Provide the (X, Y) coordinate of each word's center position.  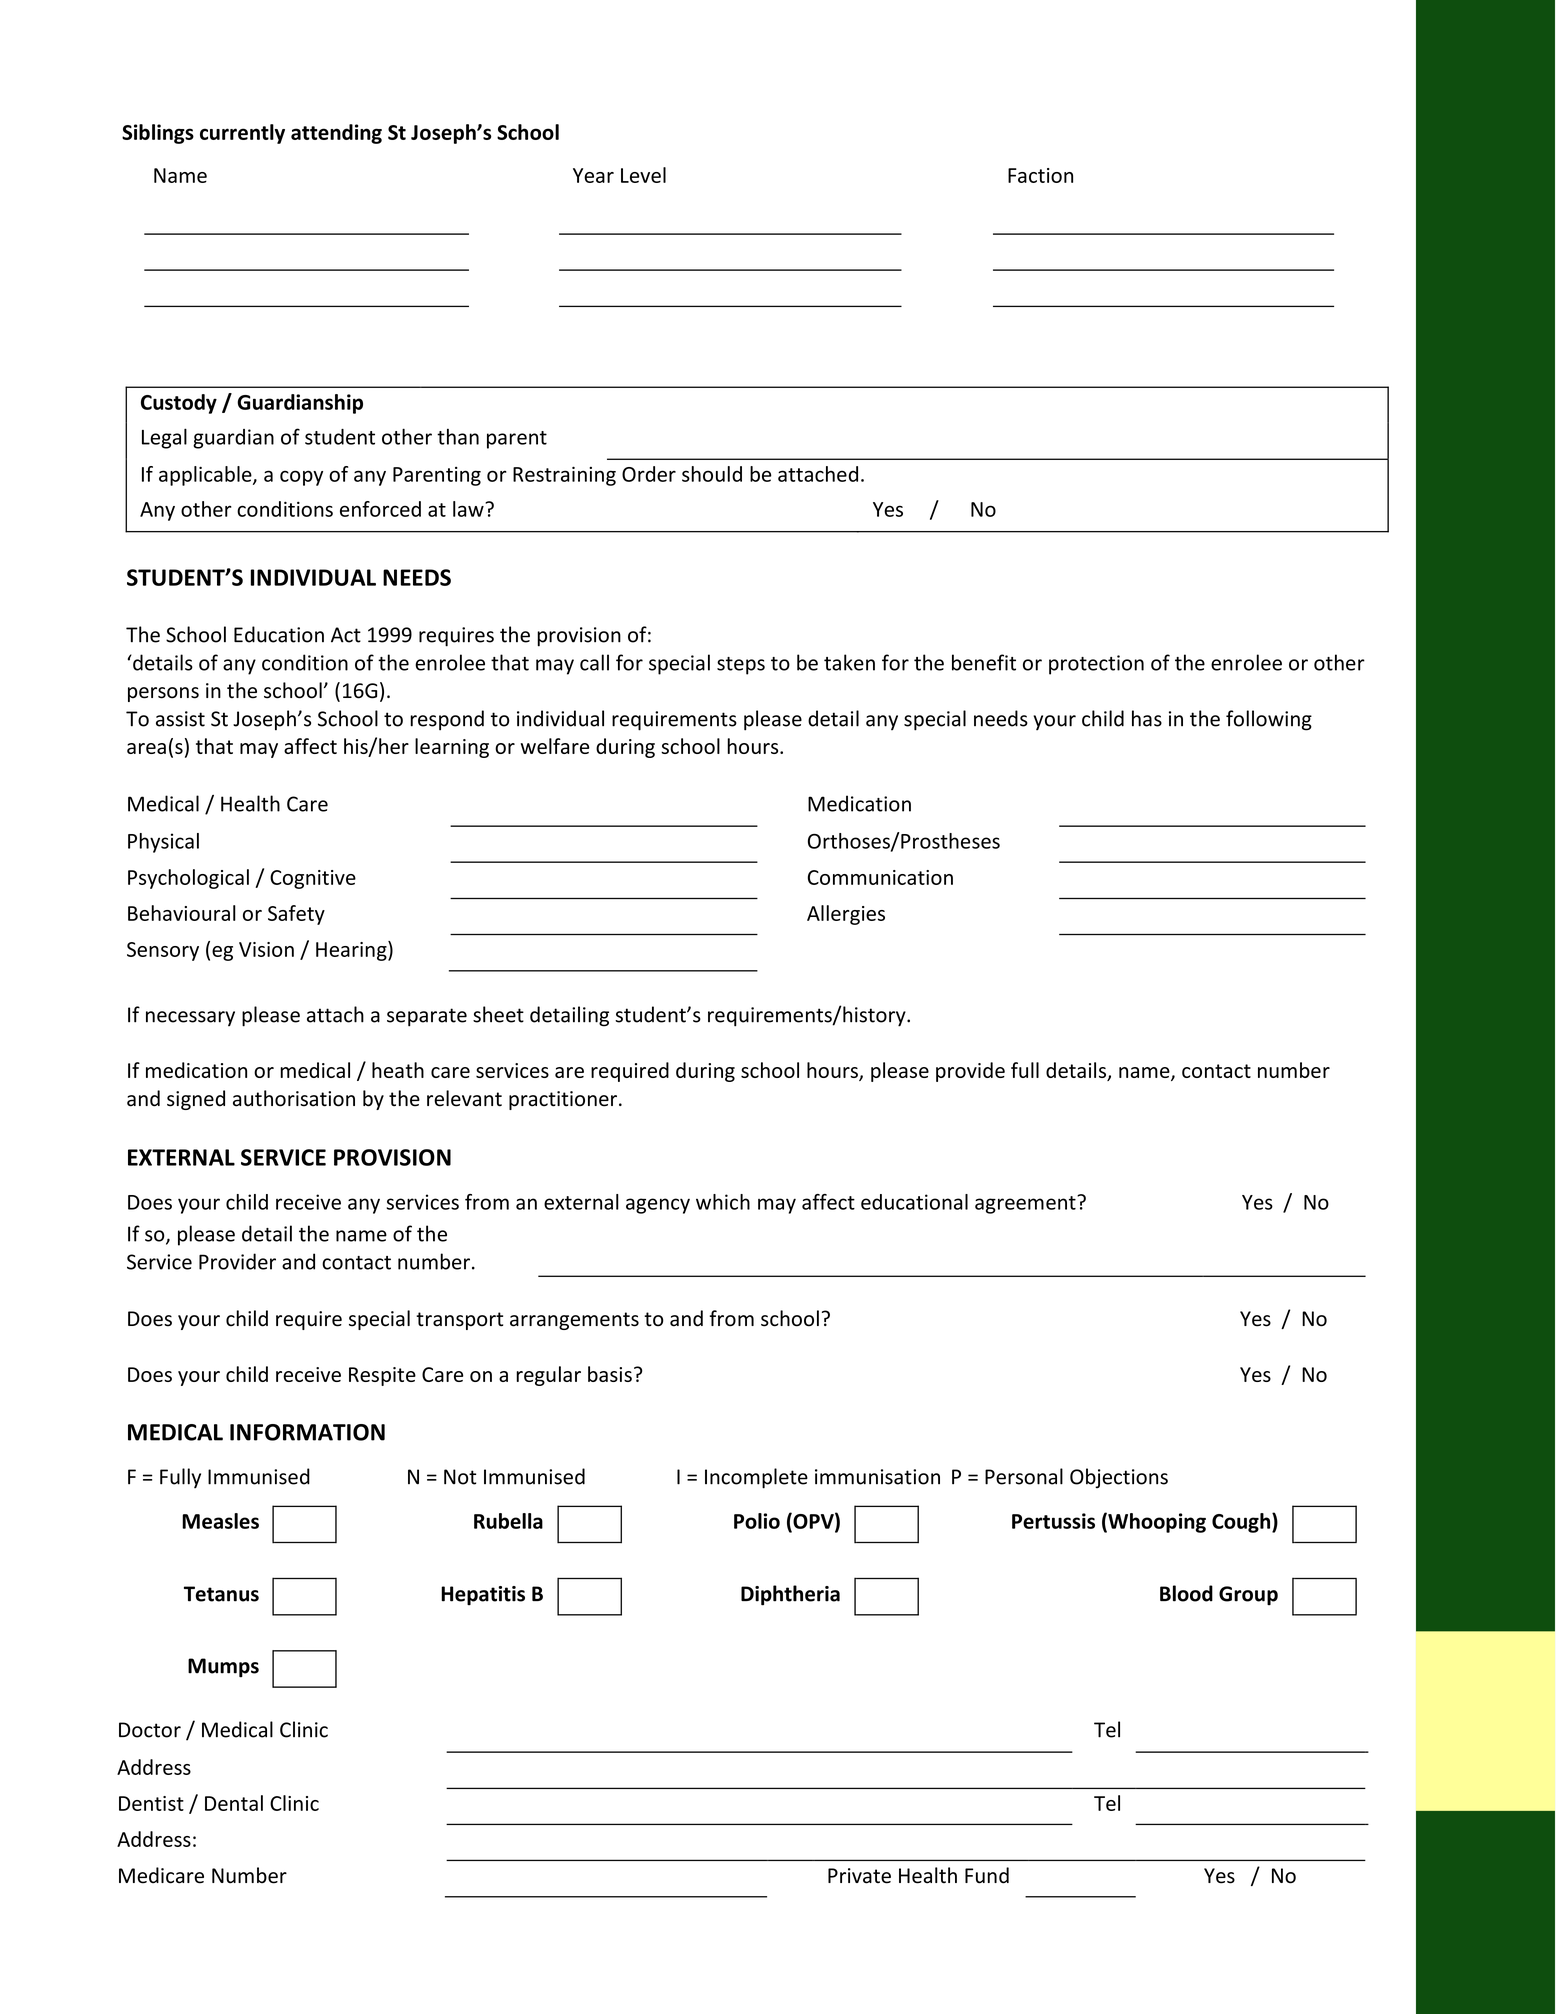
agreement (1026, 1204)
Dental (234, 1803)
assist (180, 719)
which (723, 1202)
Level (643, 175)
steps (741, 666)
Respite (382, 1376)
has (1147, 718)
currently (242, 134)
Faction (1040, 175)
